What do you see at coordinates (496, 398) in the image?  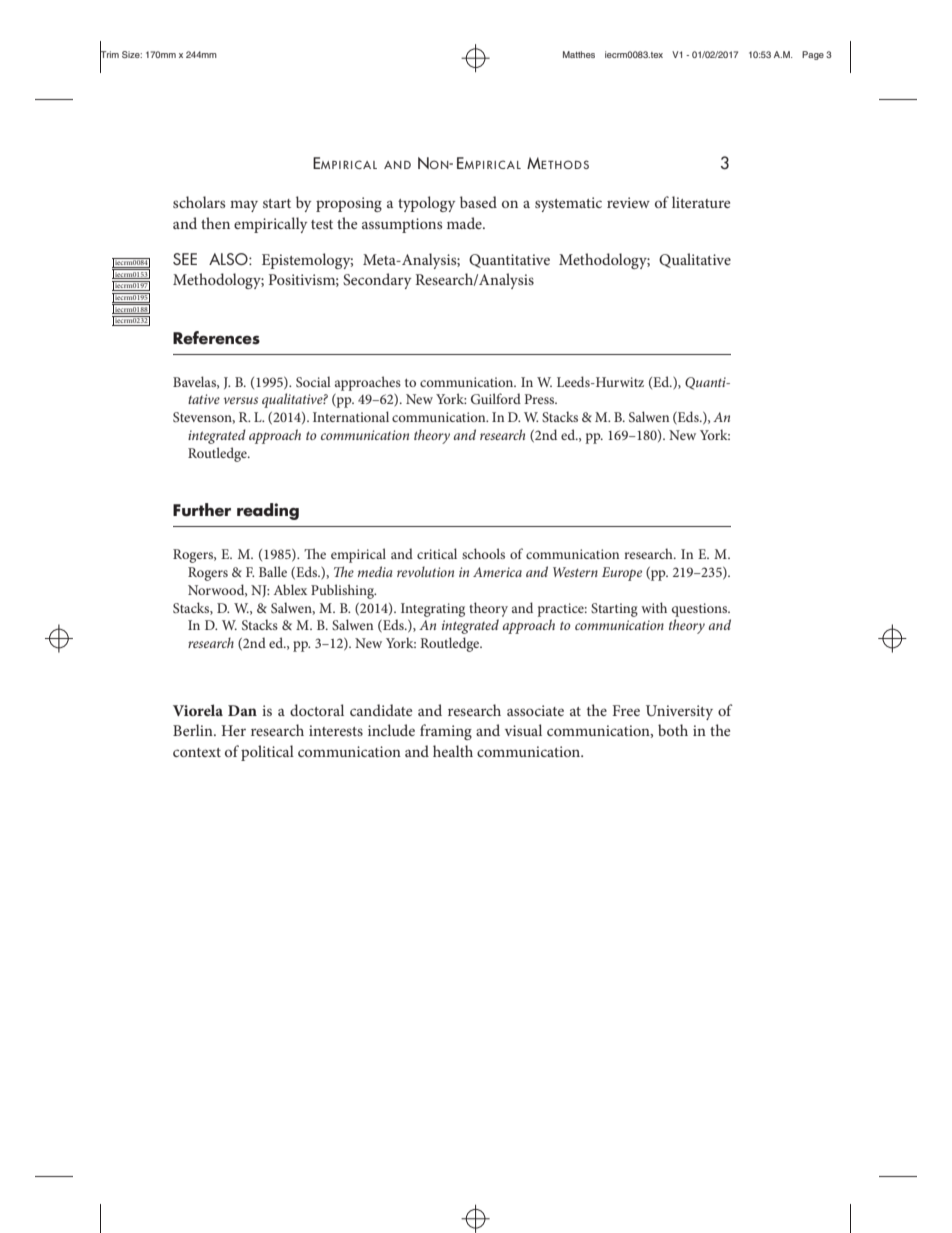 I see `Guilford` at bounding box center [496, 398].
